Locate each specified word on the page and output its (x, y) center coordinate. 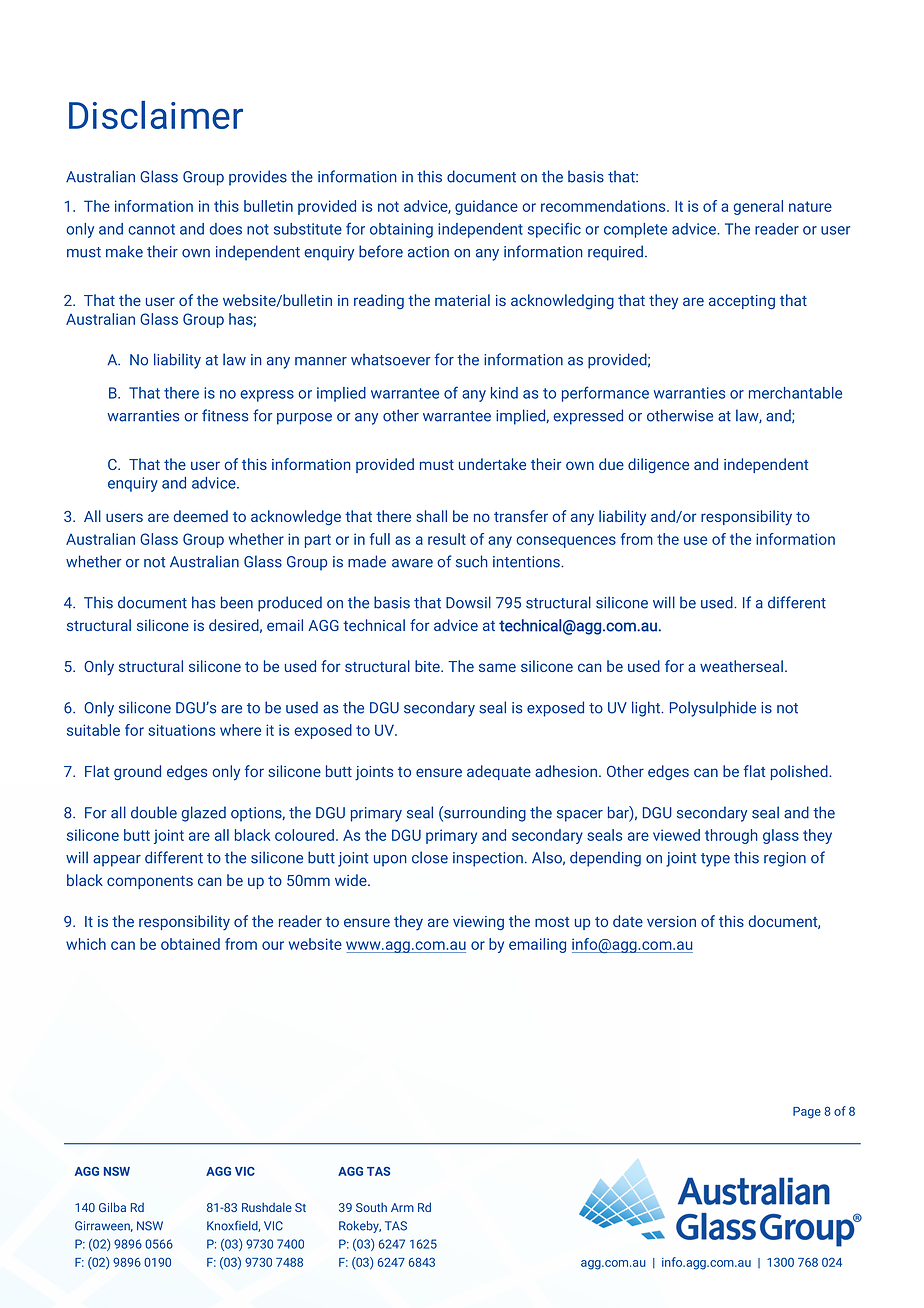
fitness (225, 415)
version (671, 921)
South (371, 1207)
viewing (478, 923)
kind (504, 393)
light (647, 709)
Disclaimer (156, 115)
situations (181, 730)
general (758, 207)
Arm (402, 1207)
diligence (658, 465)
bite (428, 666)
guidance (486, 207)
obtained (190, 944)
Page (807, 1113)
